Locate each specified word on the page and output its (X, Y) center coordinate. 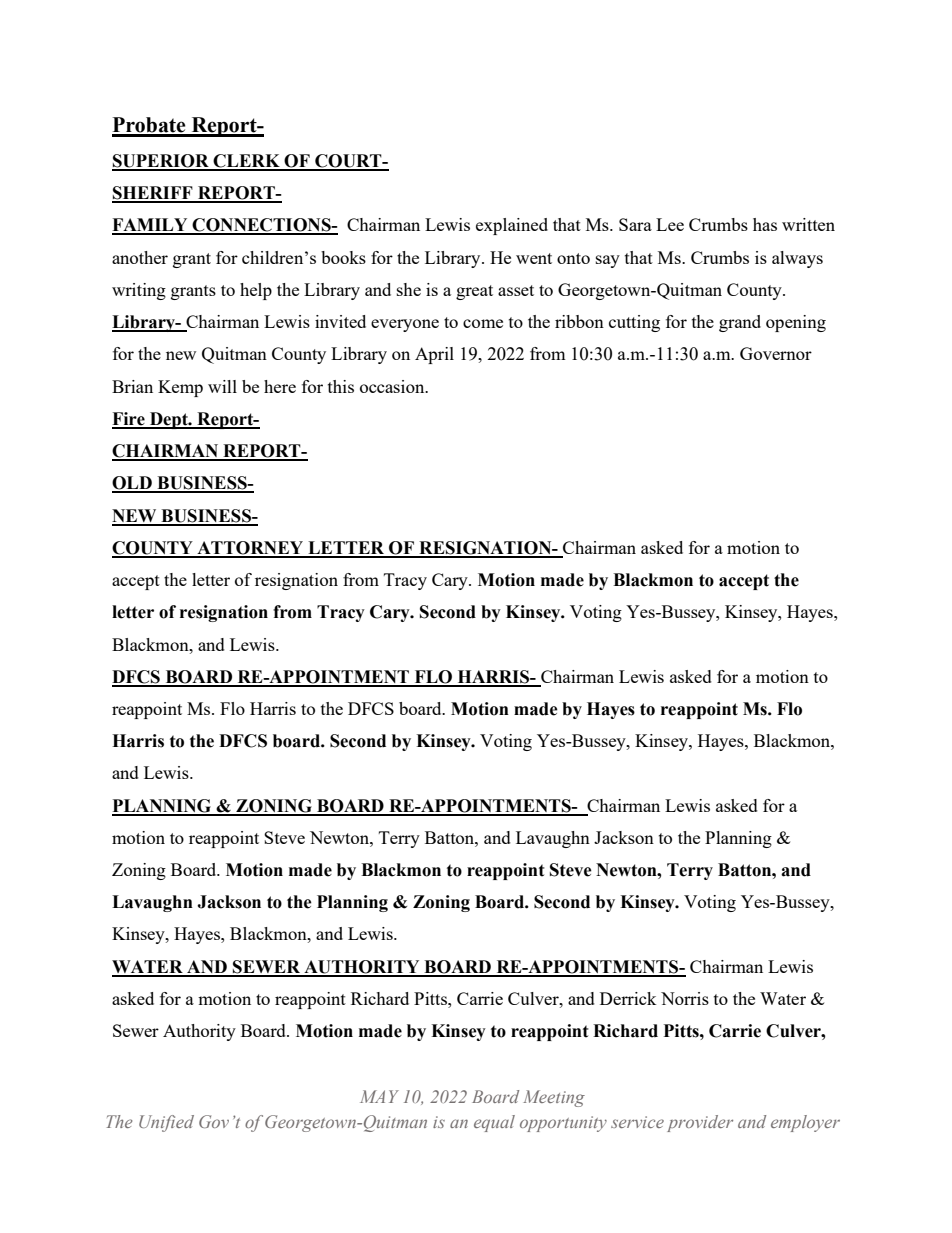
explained (512, 226)
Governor (776, 353)
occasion (393, 386)
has (765, 224)
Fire (129, 420)
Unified (166, 1123)
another (140, 257)
